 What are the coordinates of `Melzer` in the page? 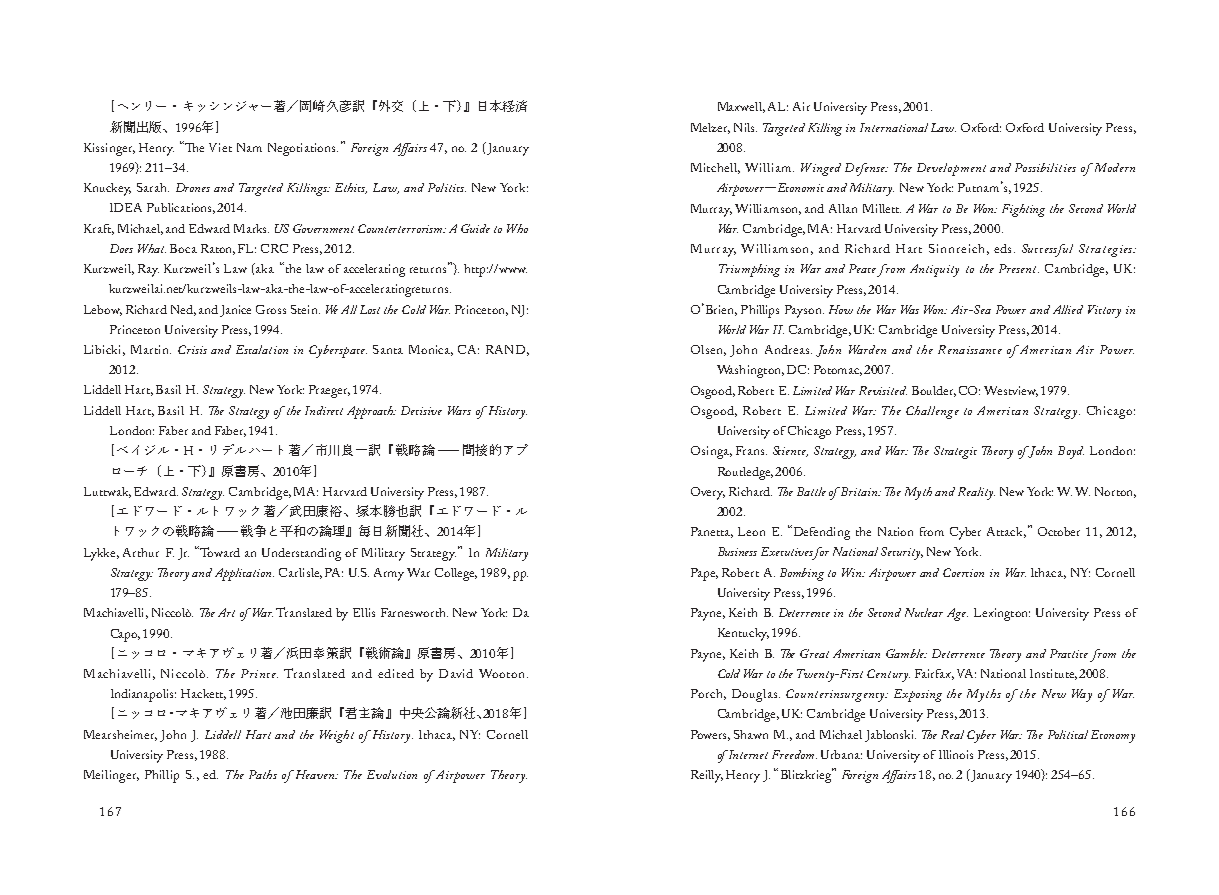 It's located at (710, 128).
